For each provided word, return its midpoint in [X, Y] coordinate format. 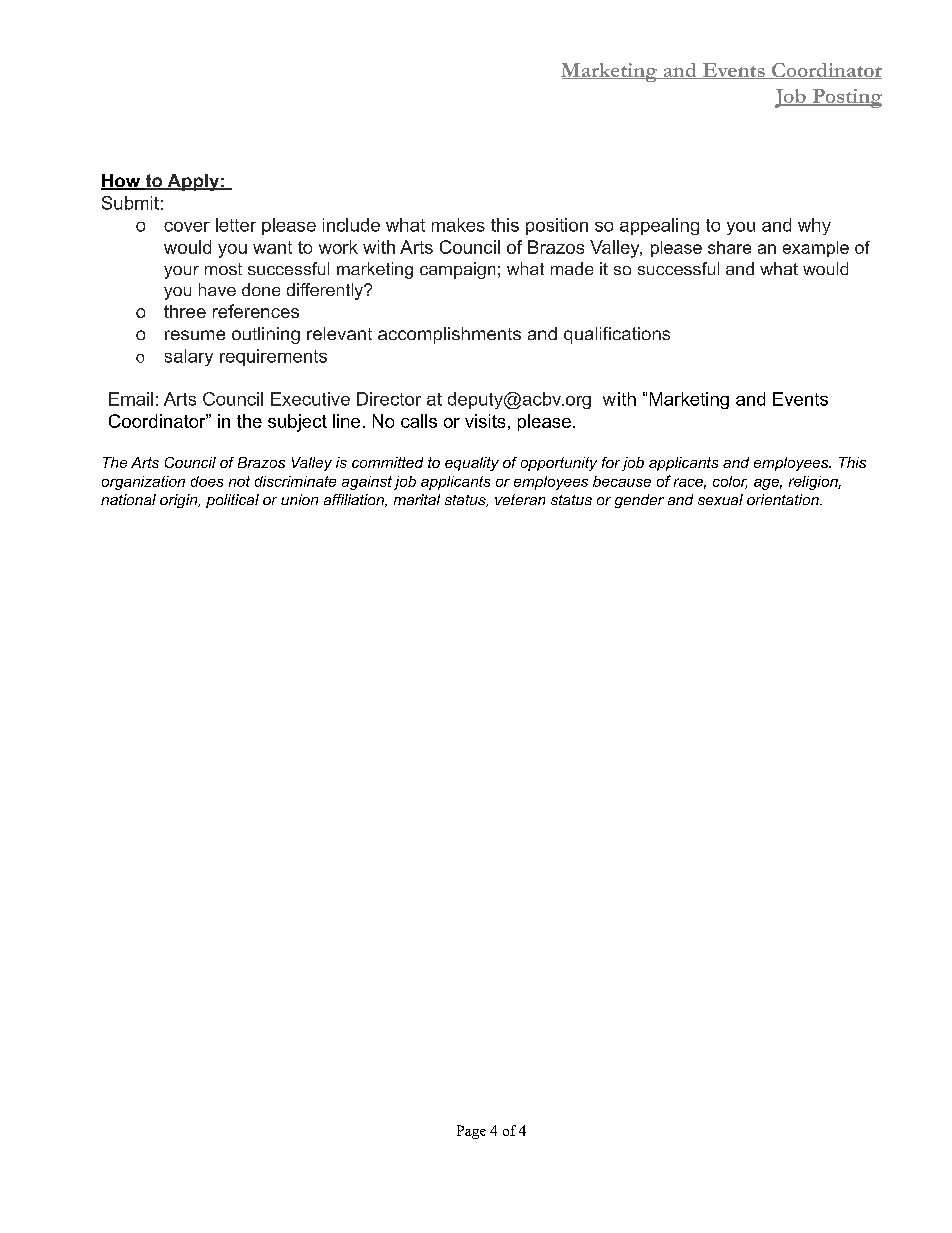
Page [471, 1132]
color [730, 482]
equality [472, 464]
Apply [193, 182]
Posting [846, 98]
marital [417, 499]
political [232, 501]
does [207, 481]
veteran [520, 499]
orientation [784, 499]
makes [458, 225]
